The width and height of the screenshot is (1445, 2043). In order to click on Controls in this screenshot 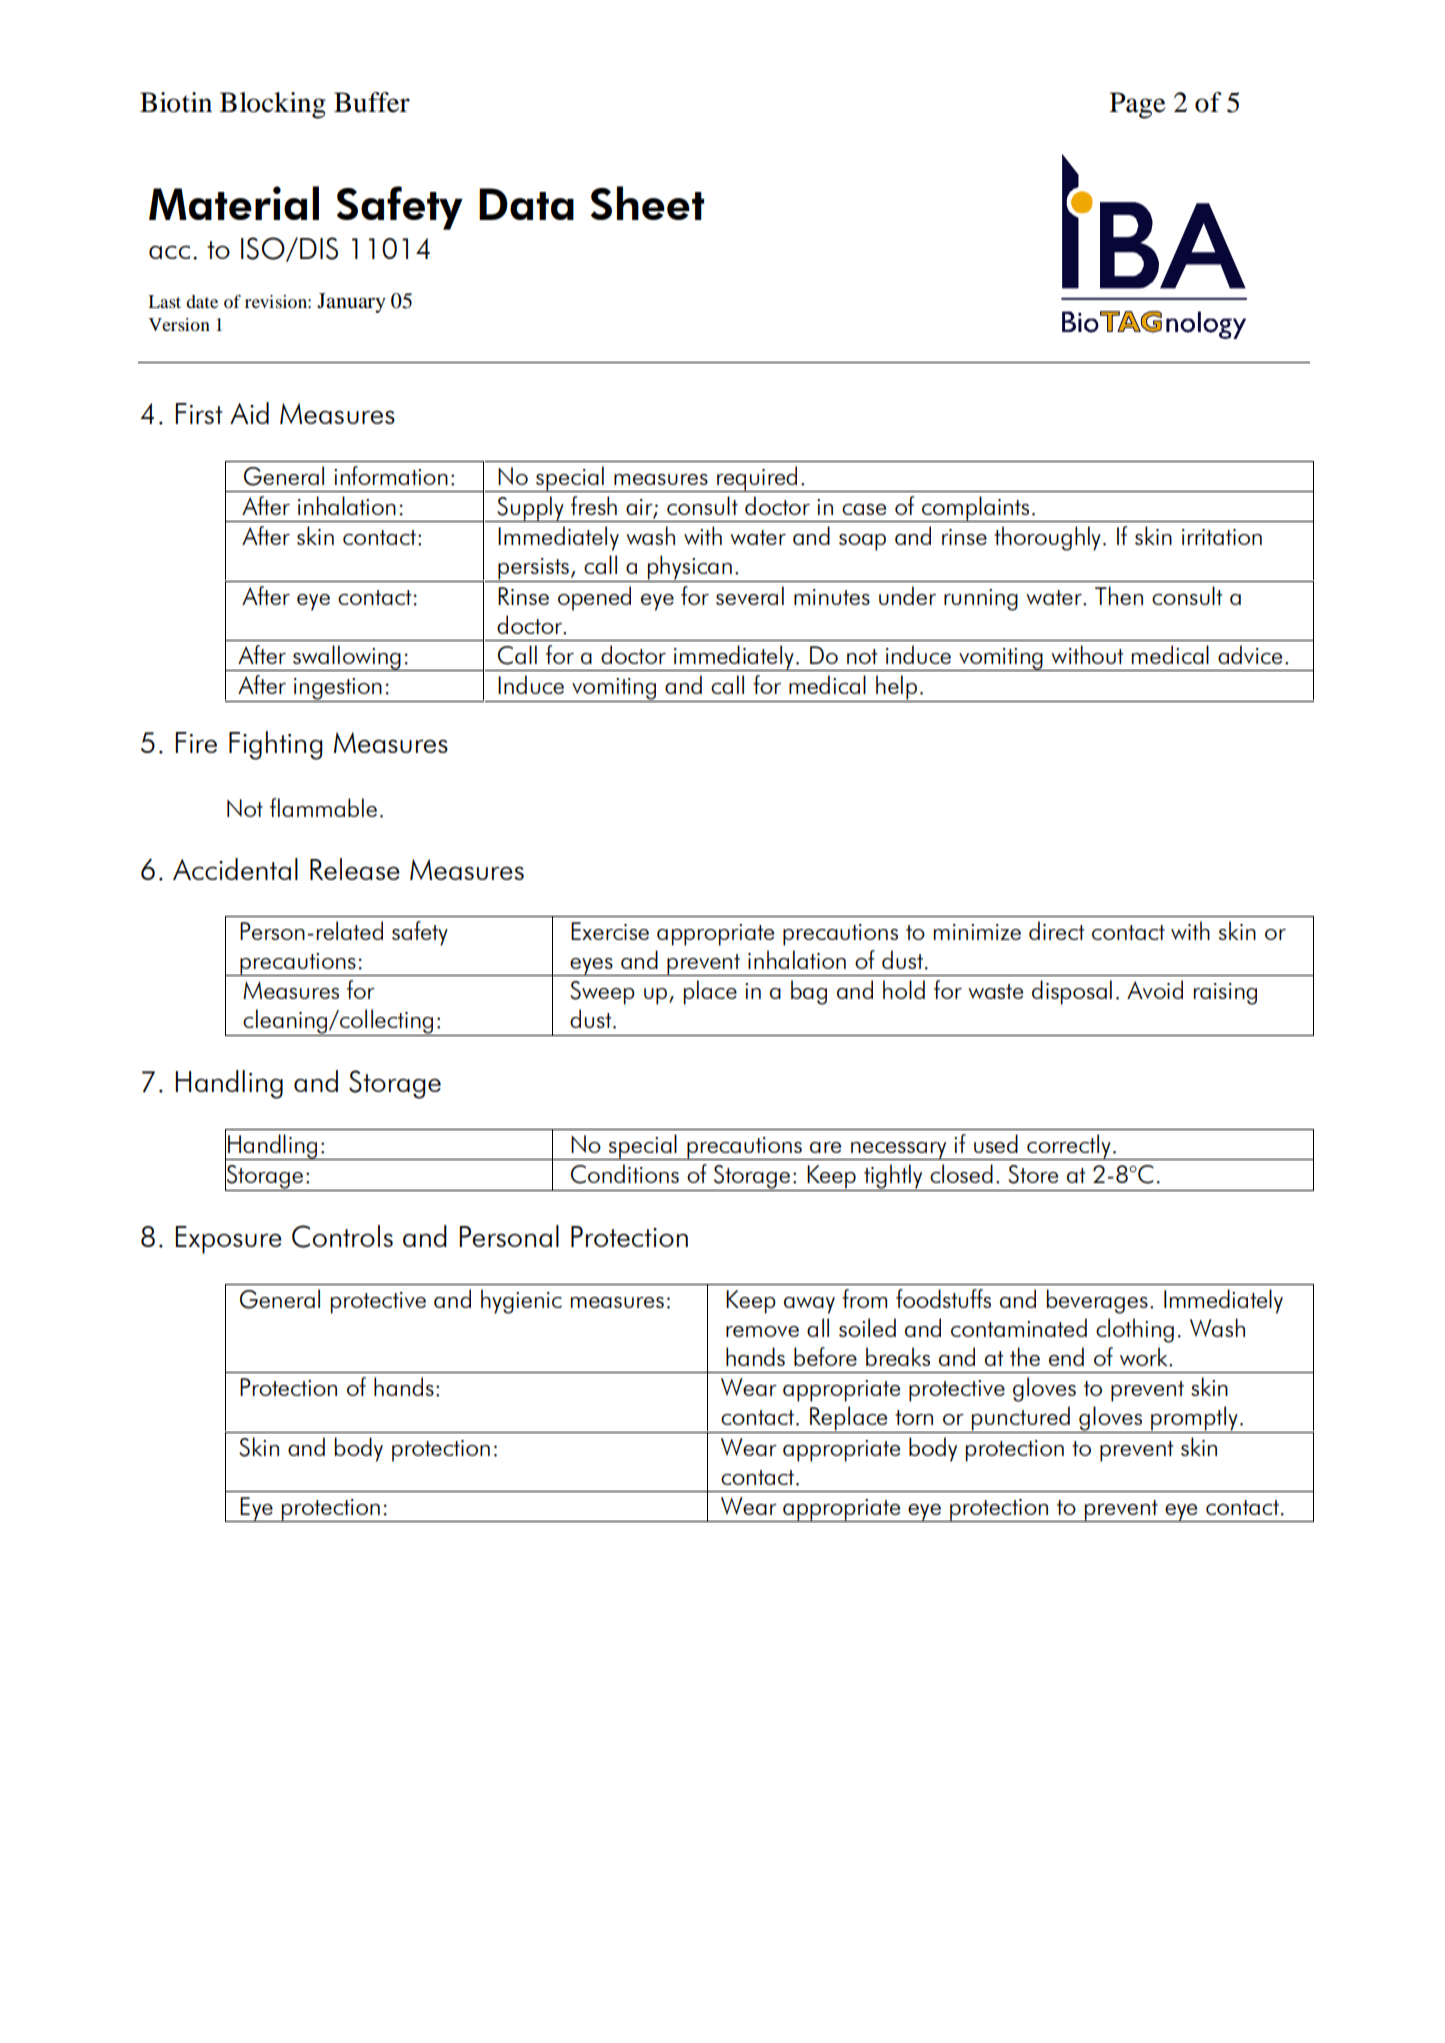, I will do `click(342, 1236)`.
